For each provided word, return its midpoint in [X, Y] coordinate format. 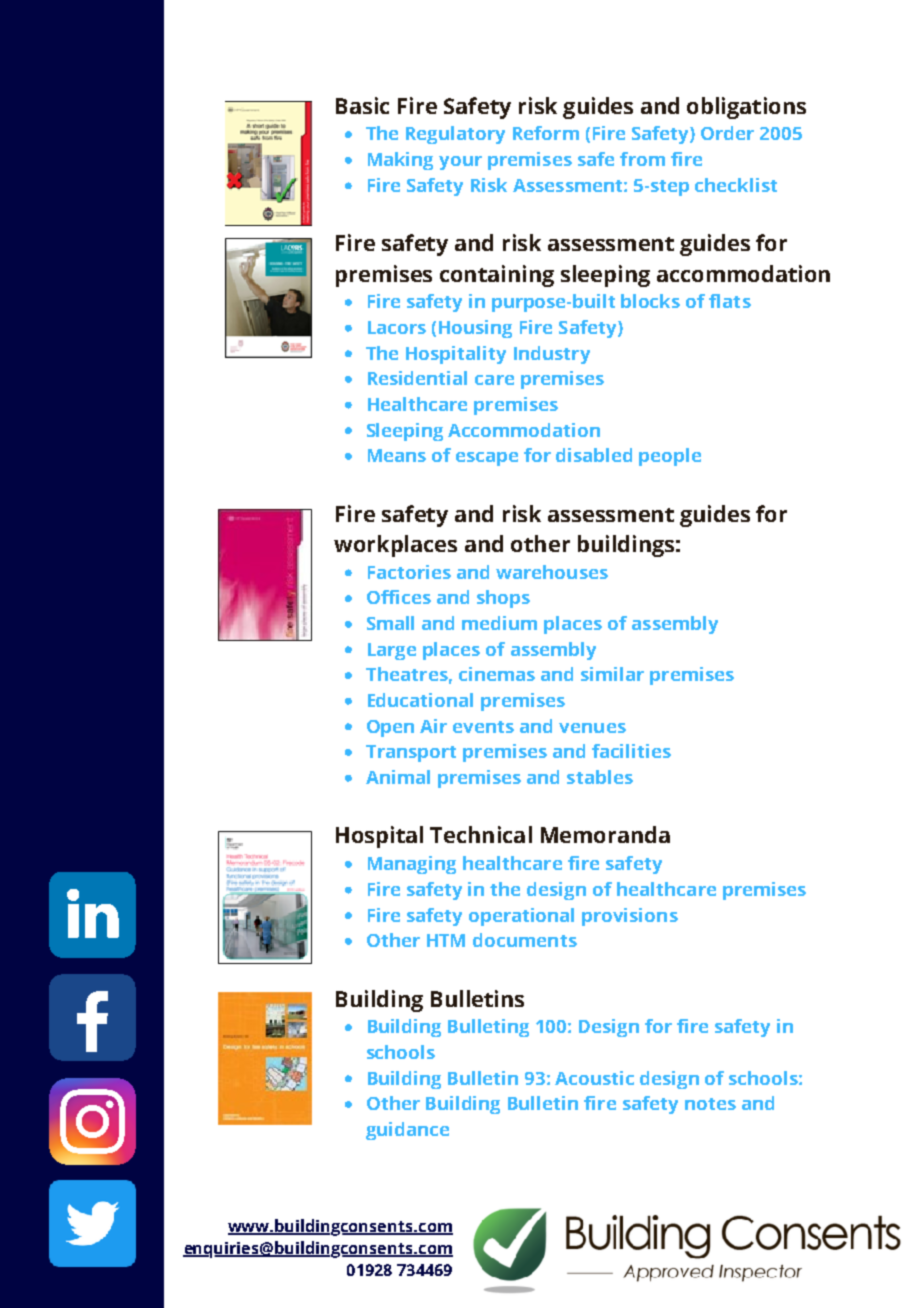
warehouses [552, 572]
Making [400, 161]
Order [727, 133]
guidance [407, 1131]
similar [612, 674]
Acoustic [594, 1078]
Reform [546, 133]
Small [390, 623]
